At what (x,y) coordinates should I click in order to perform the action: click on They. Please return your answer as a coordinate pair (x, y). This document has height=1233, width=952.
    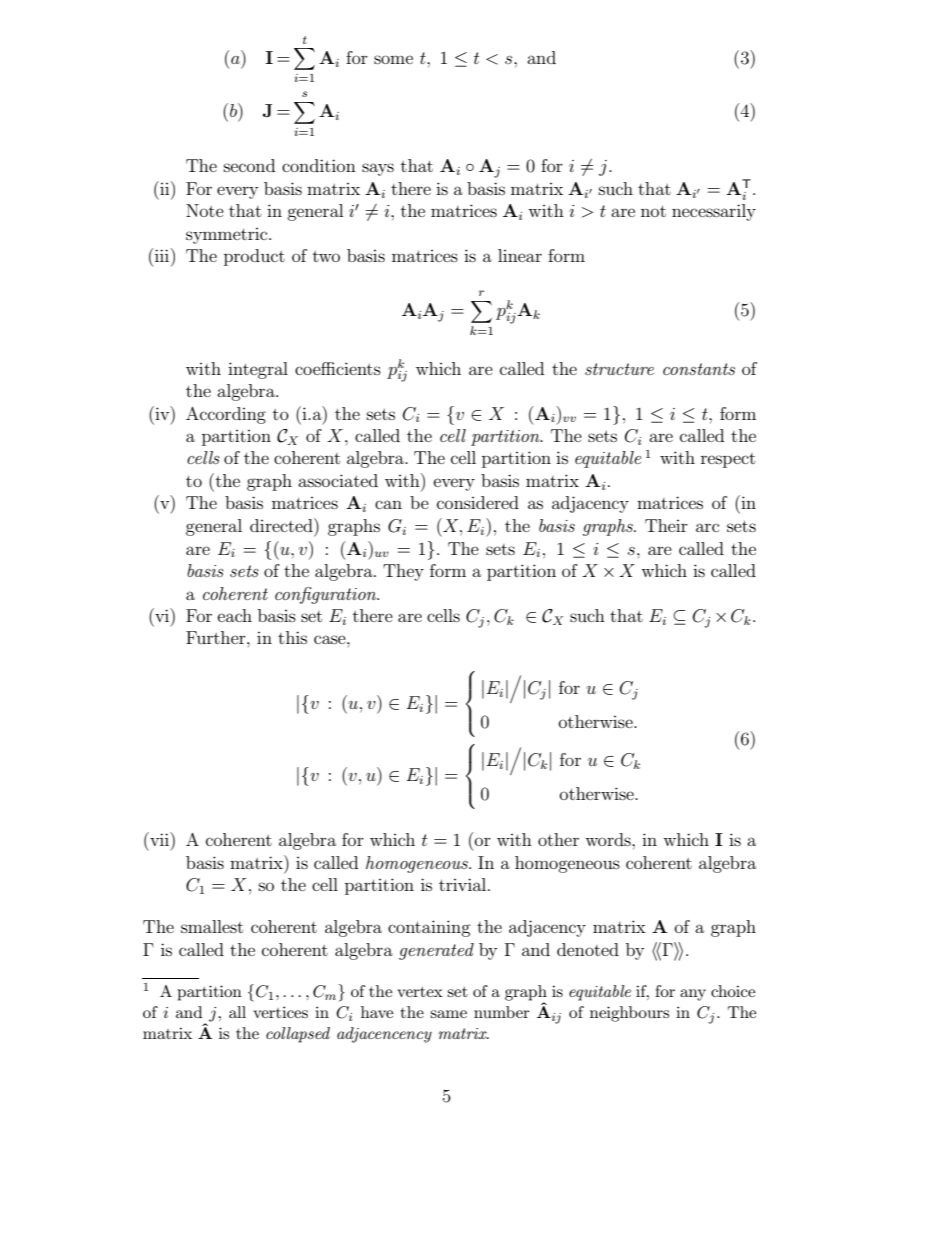
    Looking at the image, I should click on (403, 572).
